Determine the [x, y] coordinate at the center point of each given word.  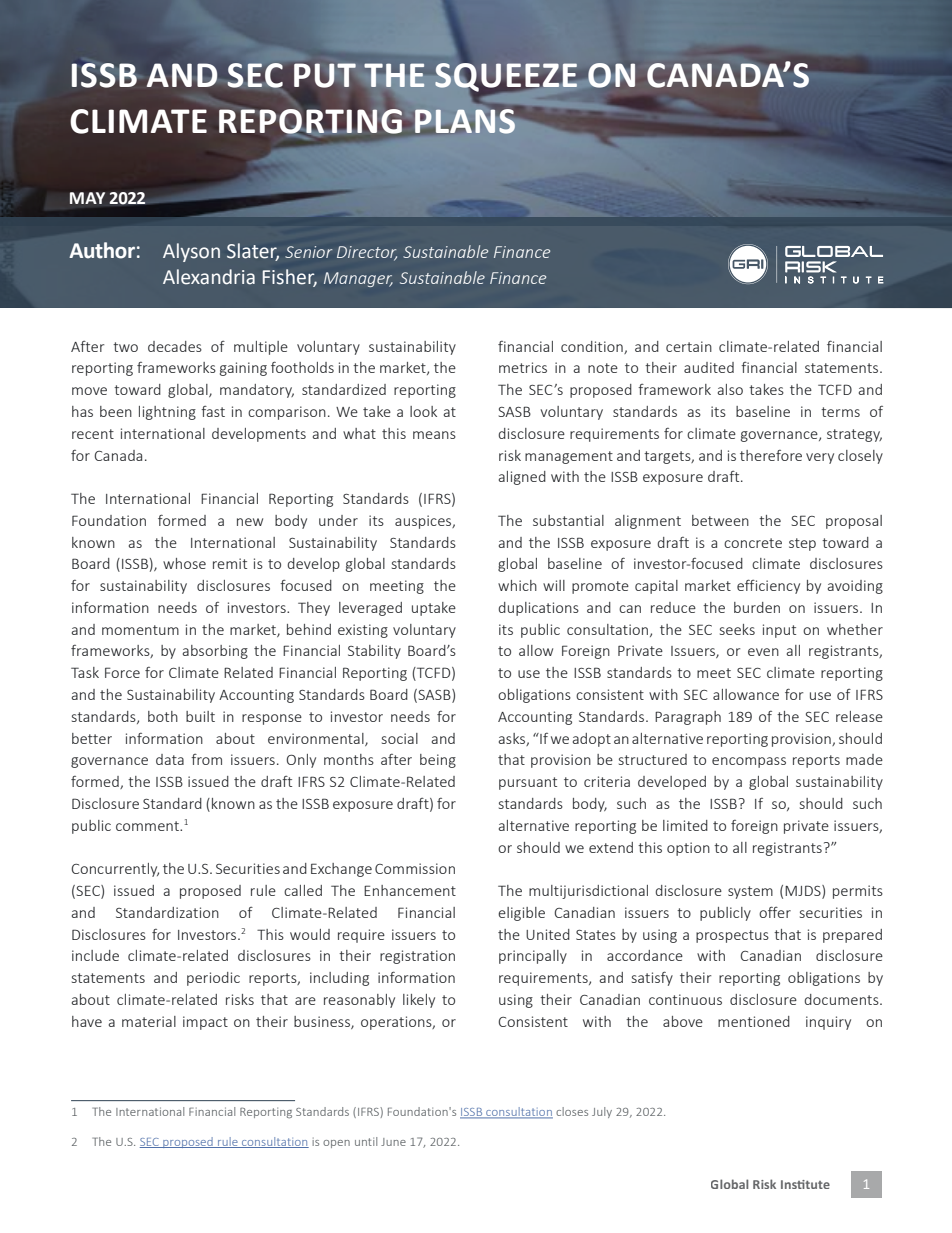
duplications [538, 609]
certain [689, 346]
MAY [87, 198]
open [336, 1144]
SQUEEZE [506, 76]
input [779, 631]
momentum [140, 630]
